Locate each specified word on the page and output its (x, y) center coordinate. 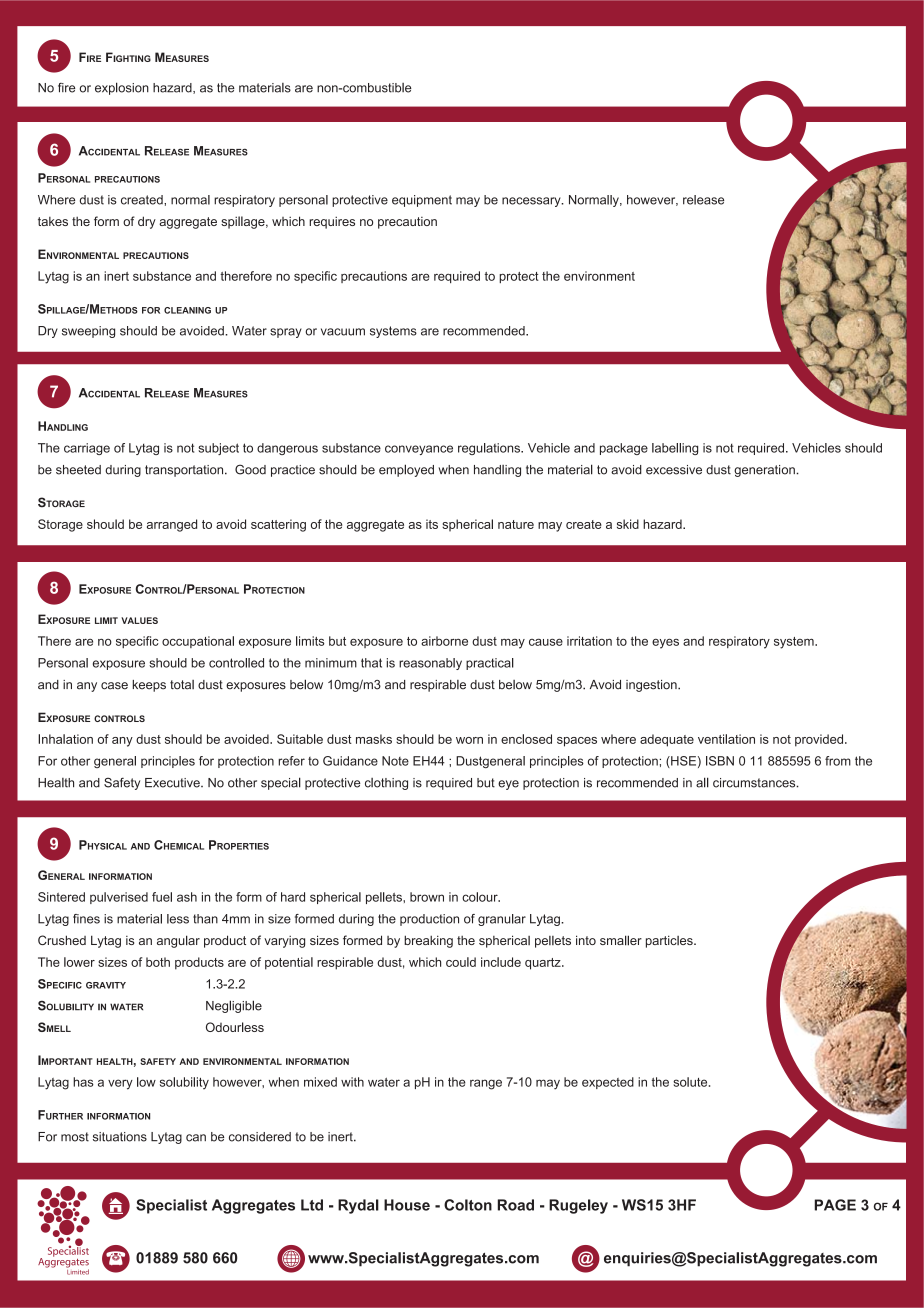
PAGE (835, 1205)
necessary (532, 202)
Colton (468, 1205)
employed (406, 470)
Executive (173, 783)
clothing (386, 784)
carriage (87, 449)
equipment (422, 201)
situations (120, 1137)
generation (765, 471)
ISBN (720, 761)
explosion (122, 88)
